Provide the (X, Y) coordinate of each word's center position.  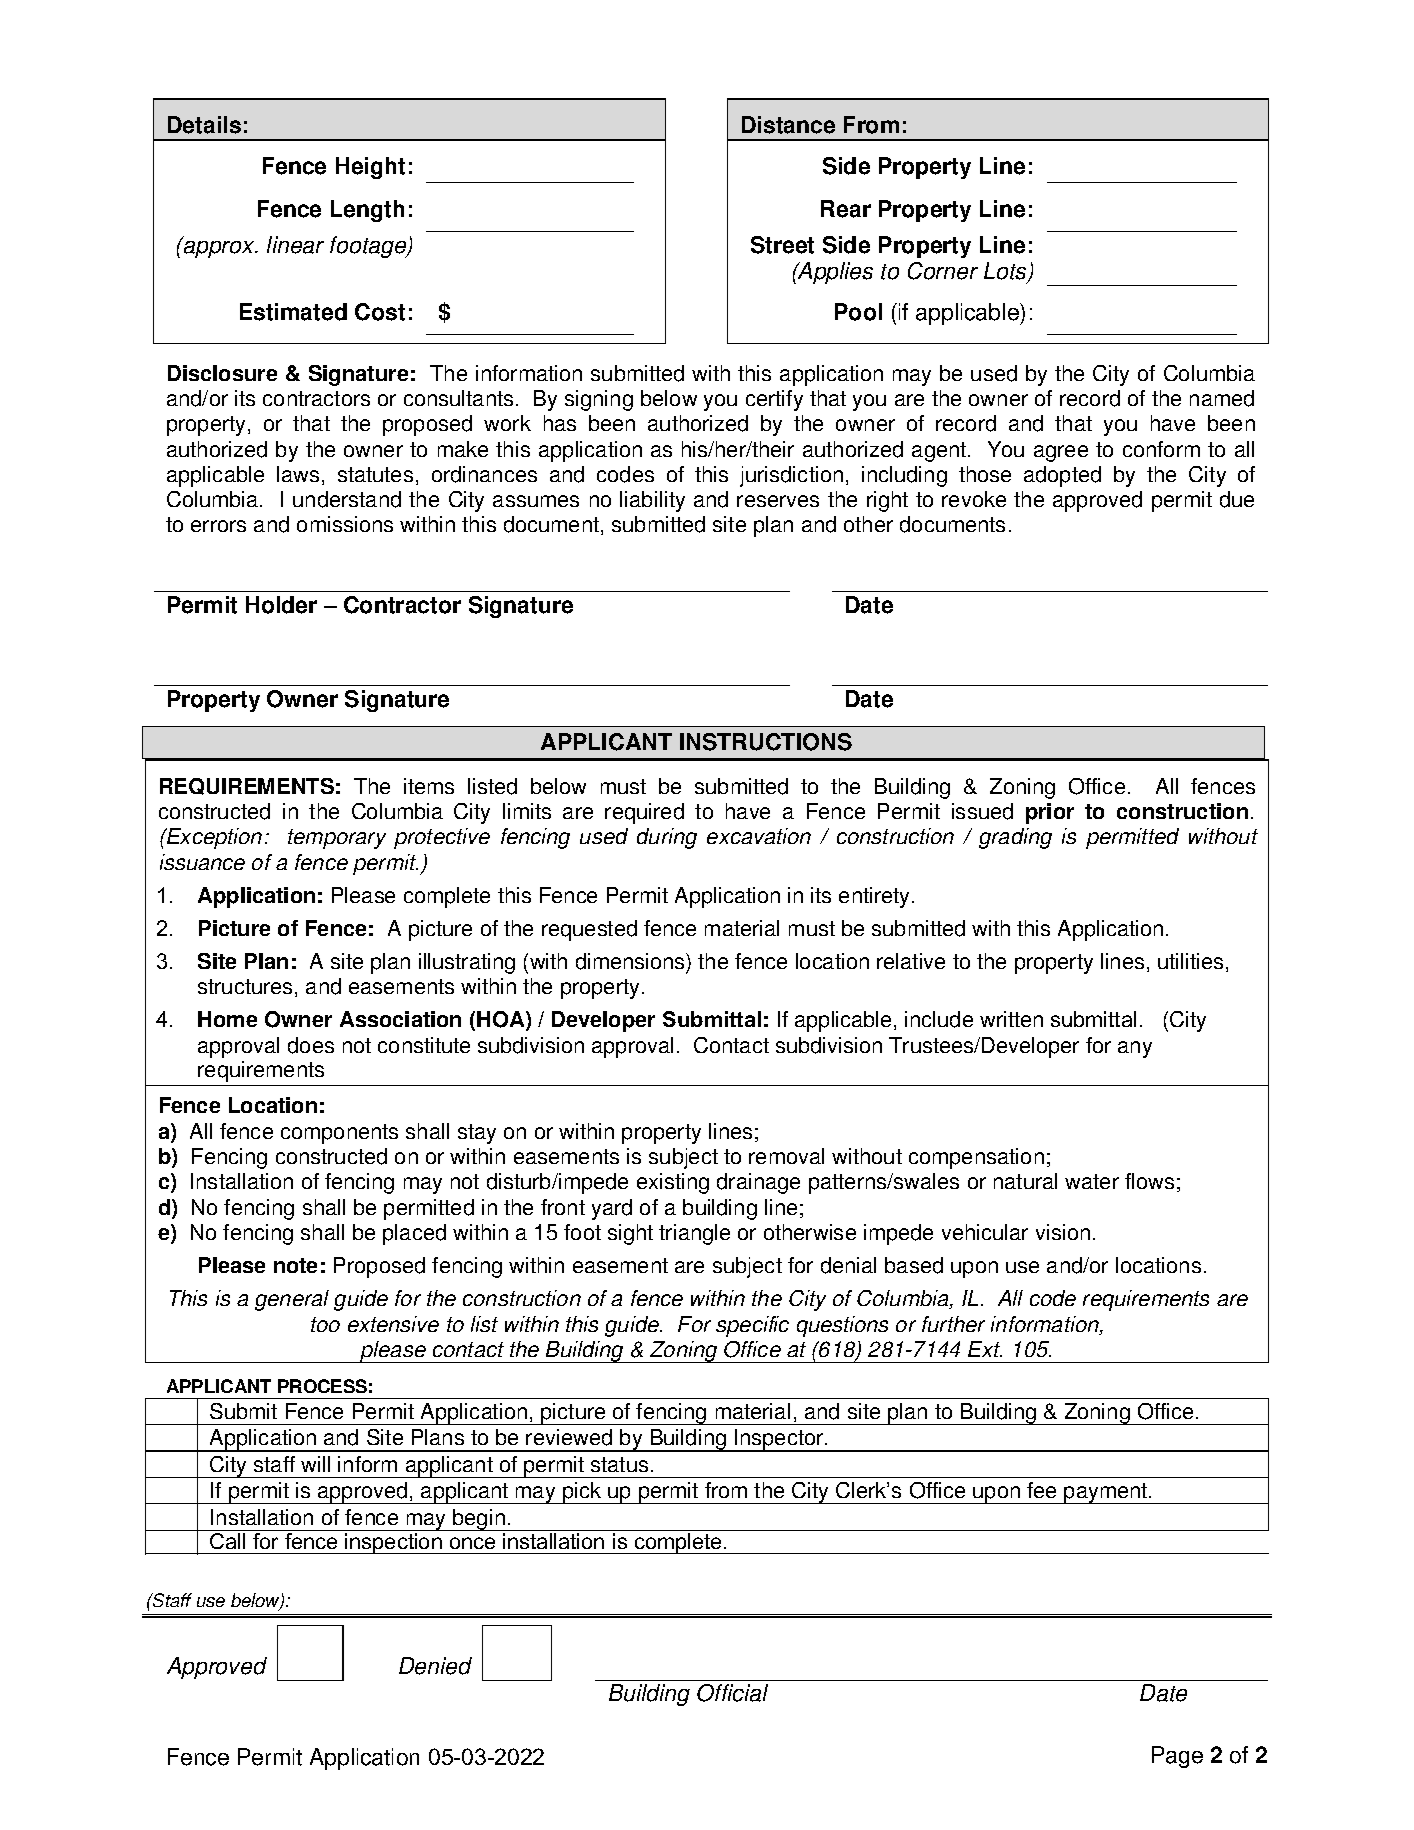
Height (370, 168)
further (953, 1324)
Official (732, 1693)
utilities (1190, 961)
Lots (1006, 272)
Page (1177, 1757)
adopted (1062, 476)
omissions (345, 524)
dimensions (631, 963)
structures (245, 986)
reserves (778, 501)
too (325, 1324)
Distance (788, 125)
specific (752, 1326)
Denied (435, 1666)
